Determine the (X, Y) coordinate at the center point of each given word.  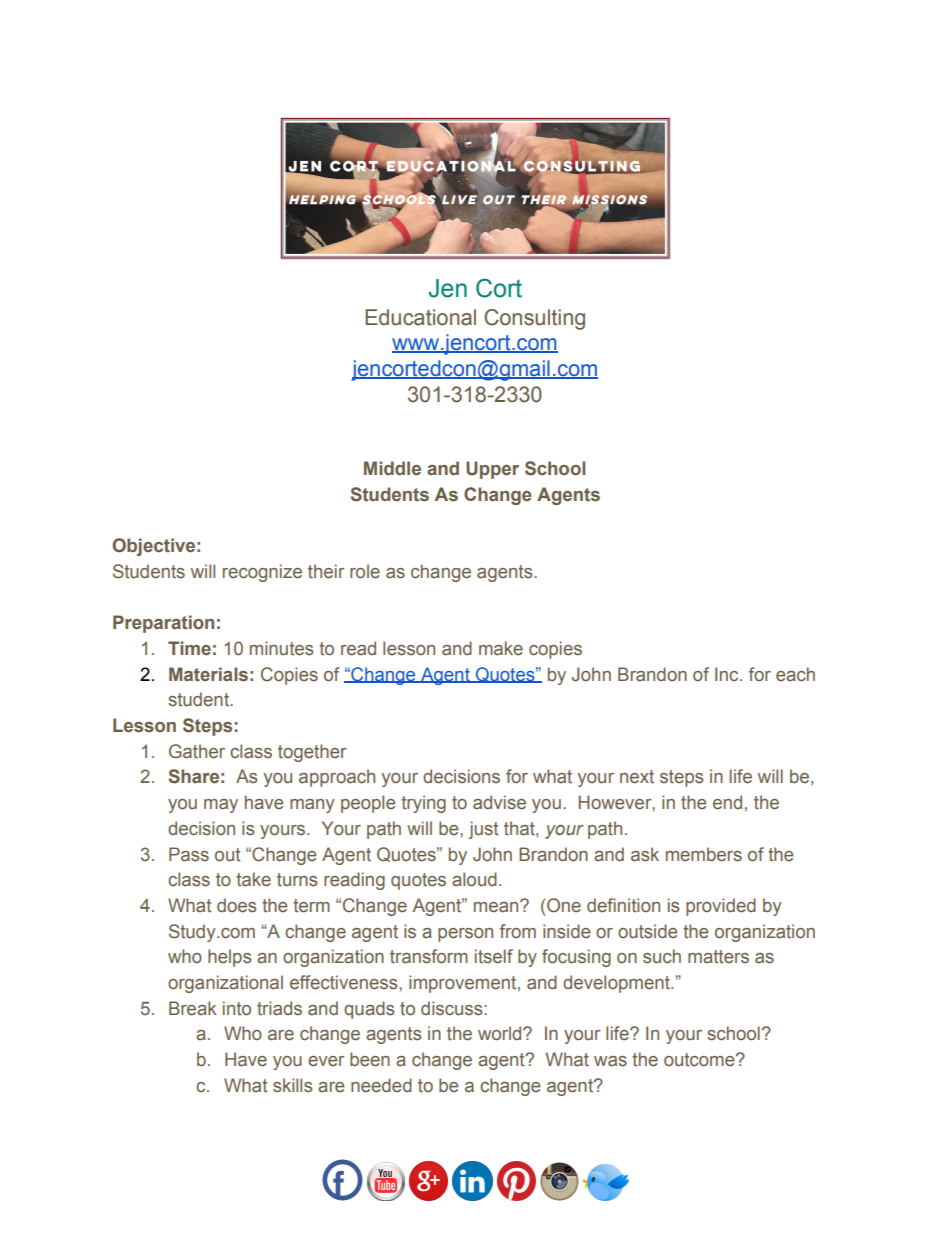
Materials (208, 674)
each (795, 674)
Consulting (534, 319)
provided (721, 907)
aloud (474, 879)
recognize (262, 573)
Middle (392, 468)
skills (292, 1085)
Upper (492, 470)
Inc (728, 674)
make (501, 648)
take (253, 879)
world (501, 1033)
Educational (420, 317)
